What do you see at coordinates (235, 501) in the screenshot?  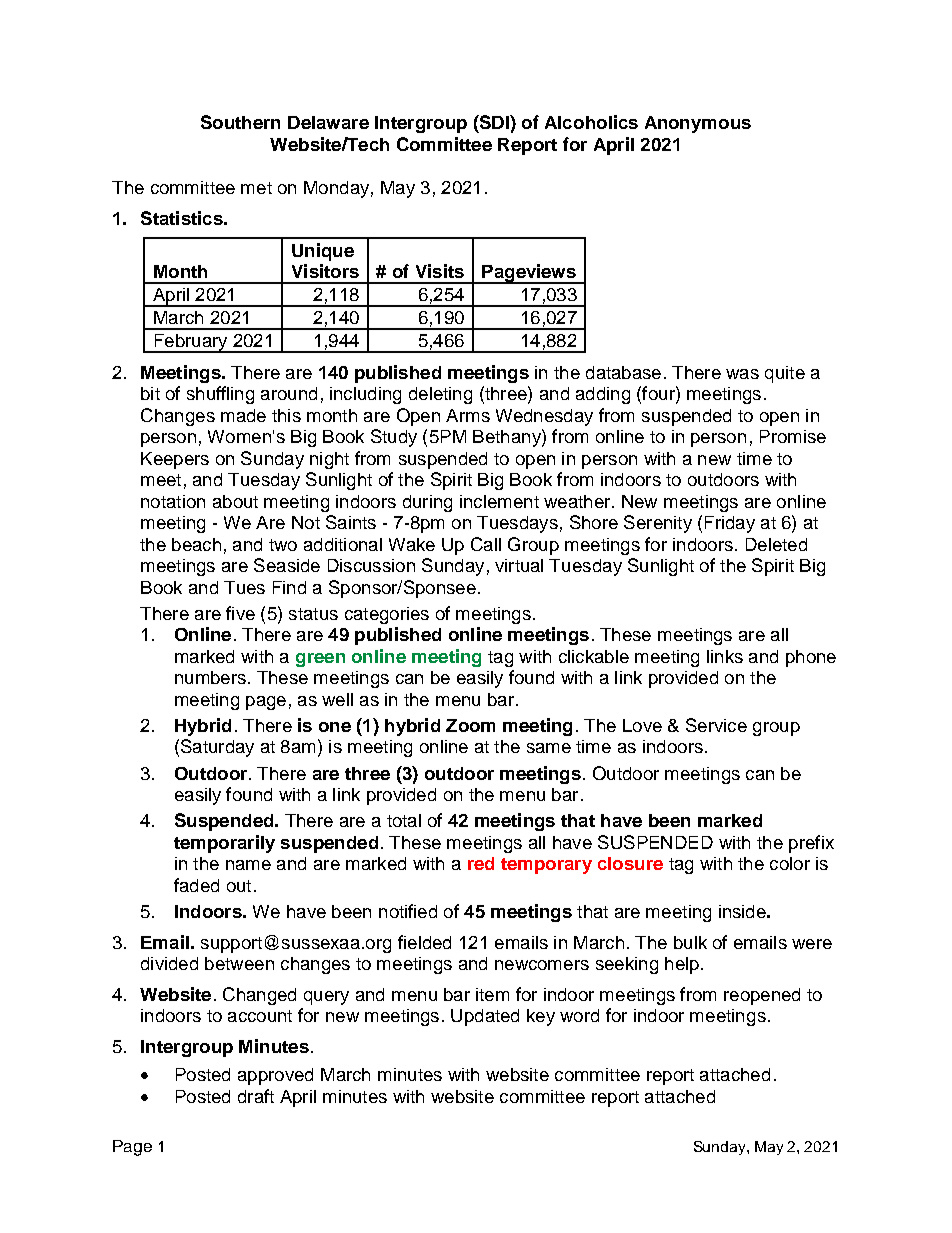 I see `about` at bounding box center [235, 501].
